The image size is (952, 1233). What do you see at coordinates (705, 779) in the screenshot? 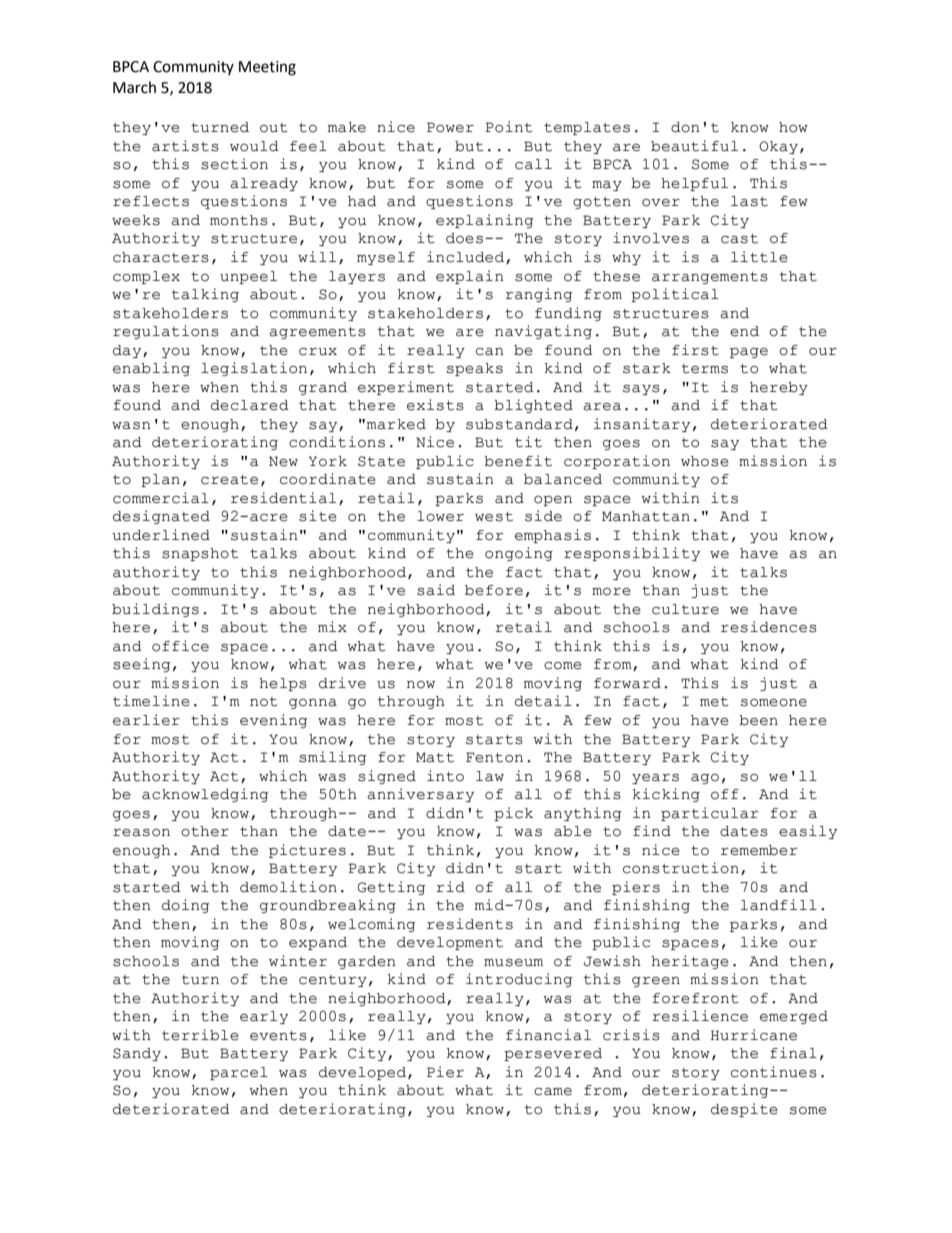
I see `ago` at bounding box center [705, 779].
